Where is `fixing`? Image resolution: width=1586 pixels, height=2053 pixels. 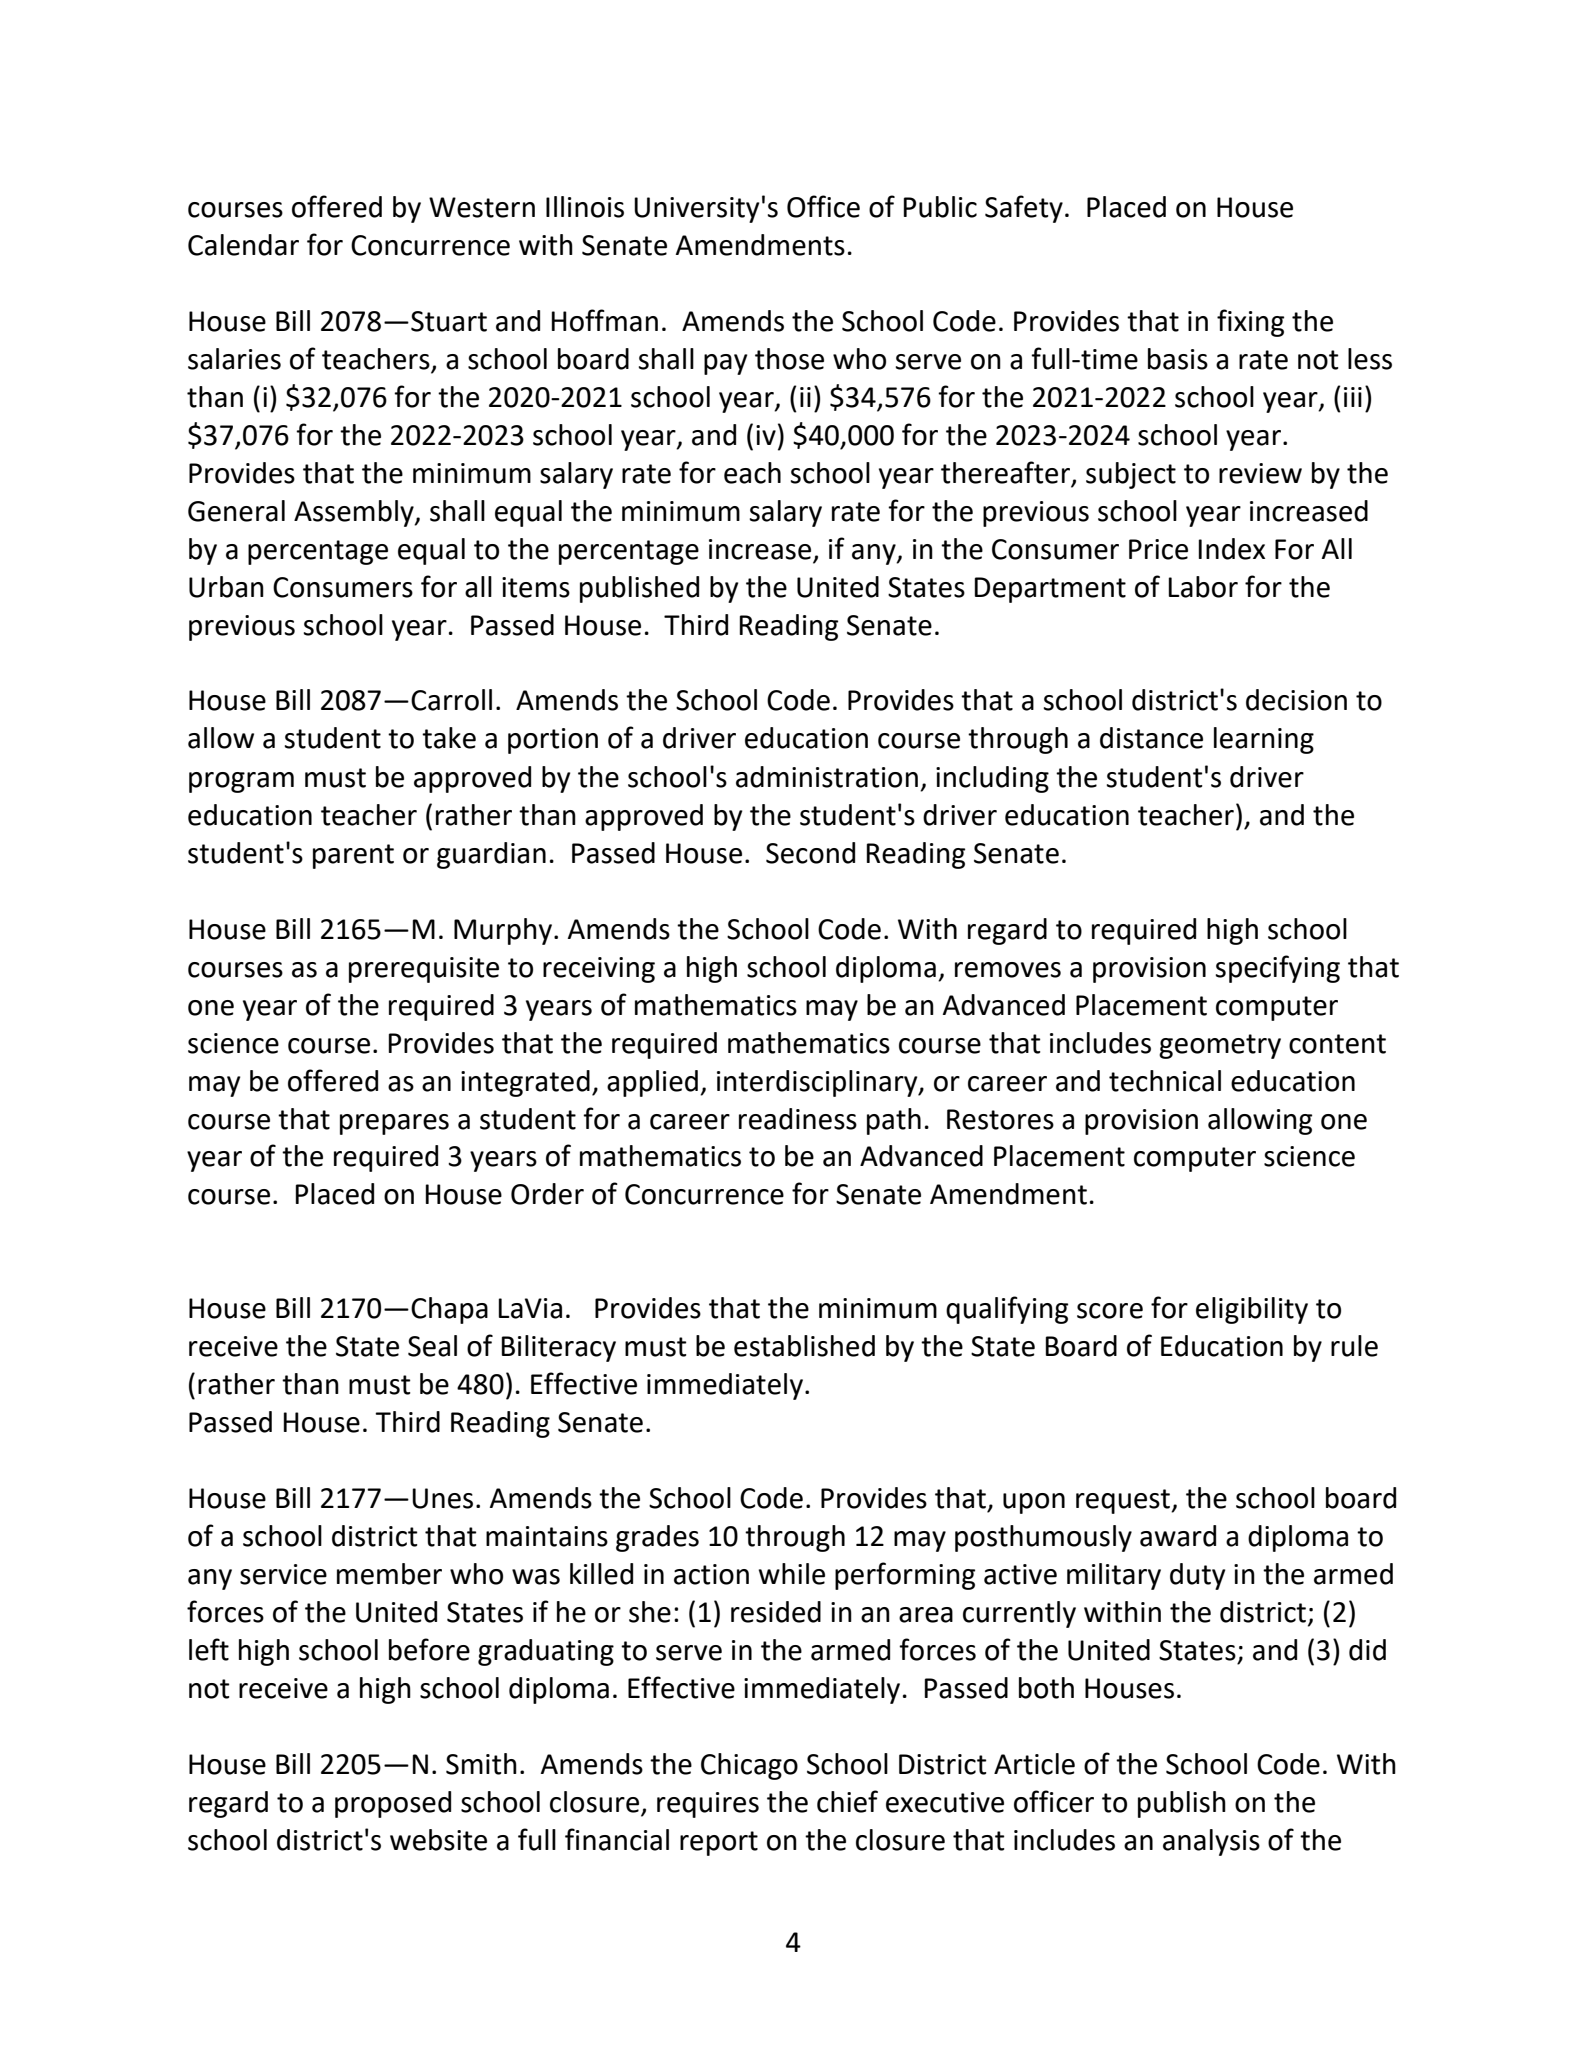
fixing is located at coordinates (1250, 323).
